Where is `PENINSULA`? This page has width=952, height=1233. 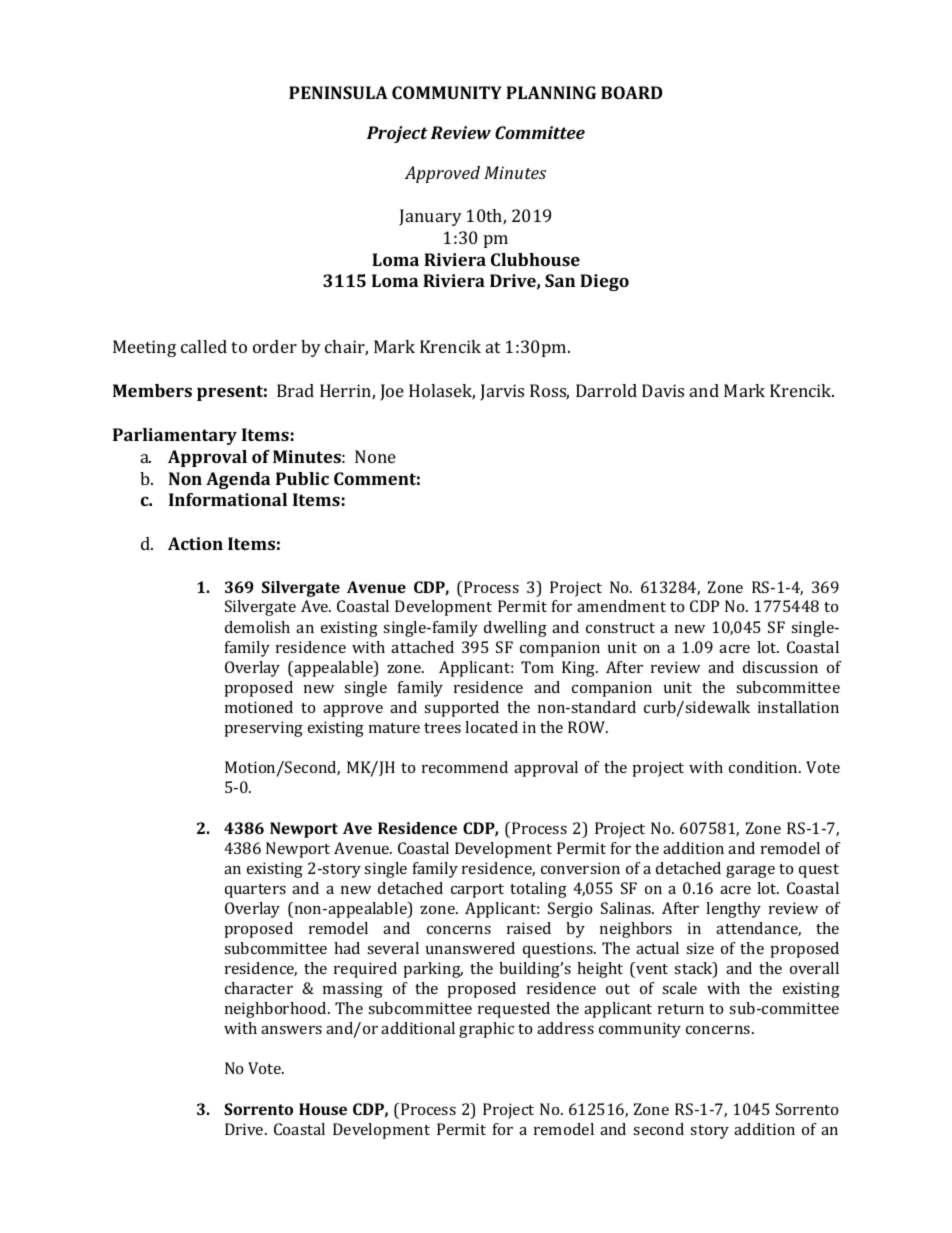 PENINSULA is located at coordinates (338, 92).
